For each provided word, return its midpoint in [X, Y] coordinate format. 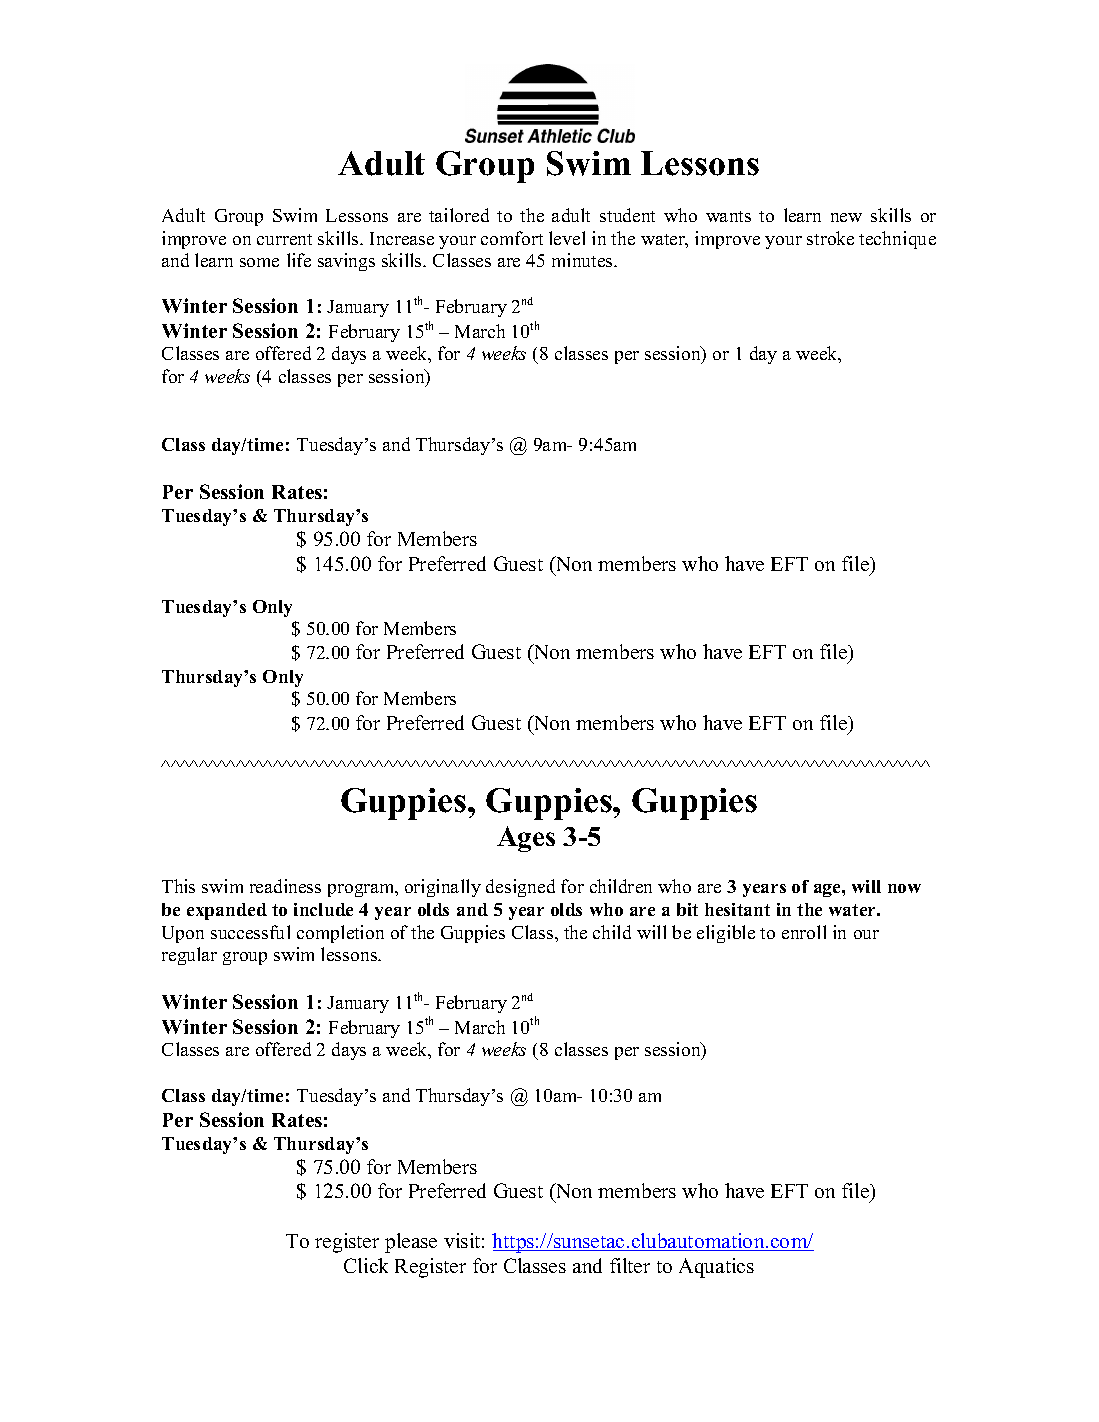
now [904, 888]
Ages [526, 839]
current [284, 239]
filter [630, 1265]
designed [520, 888]
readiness [285, 886]
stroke [830, 238]
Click [366, 1265]
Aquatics [716, 1268]
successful [250, 932]
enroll [804, 932]
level [567, 238]
